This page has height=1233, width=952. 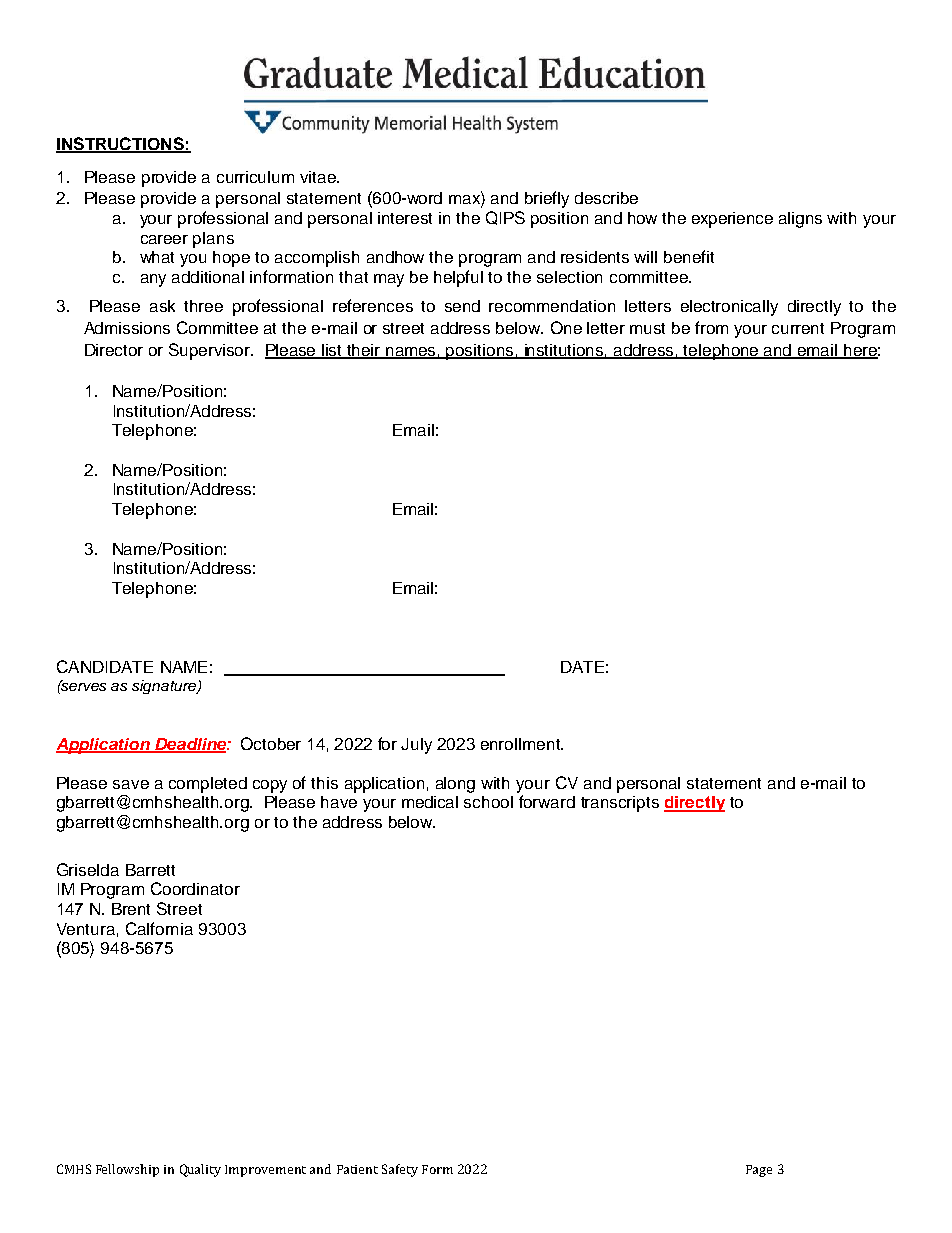 I want to click on transcripts, so click(x=620, y=804).
